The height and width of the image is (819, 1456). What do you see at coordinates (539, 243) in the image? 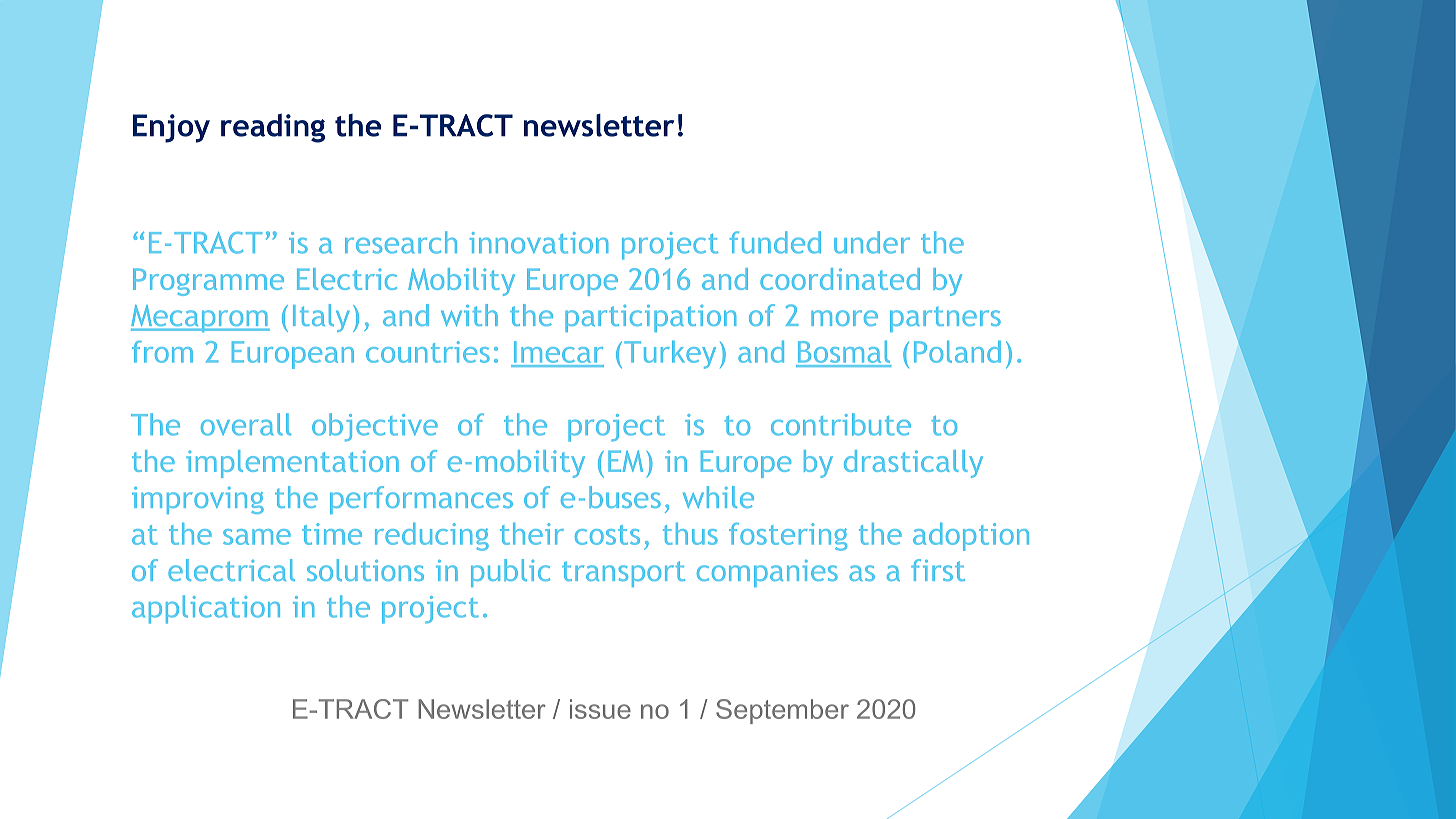
I see `innovation` at bounding box center [539, 243].
